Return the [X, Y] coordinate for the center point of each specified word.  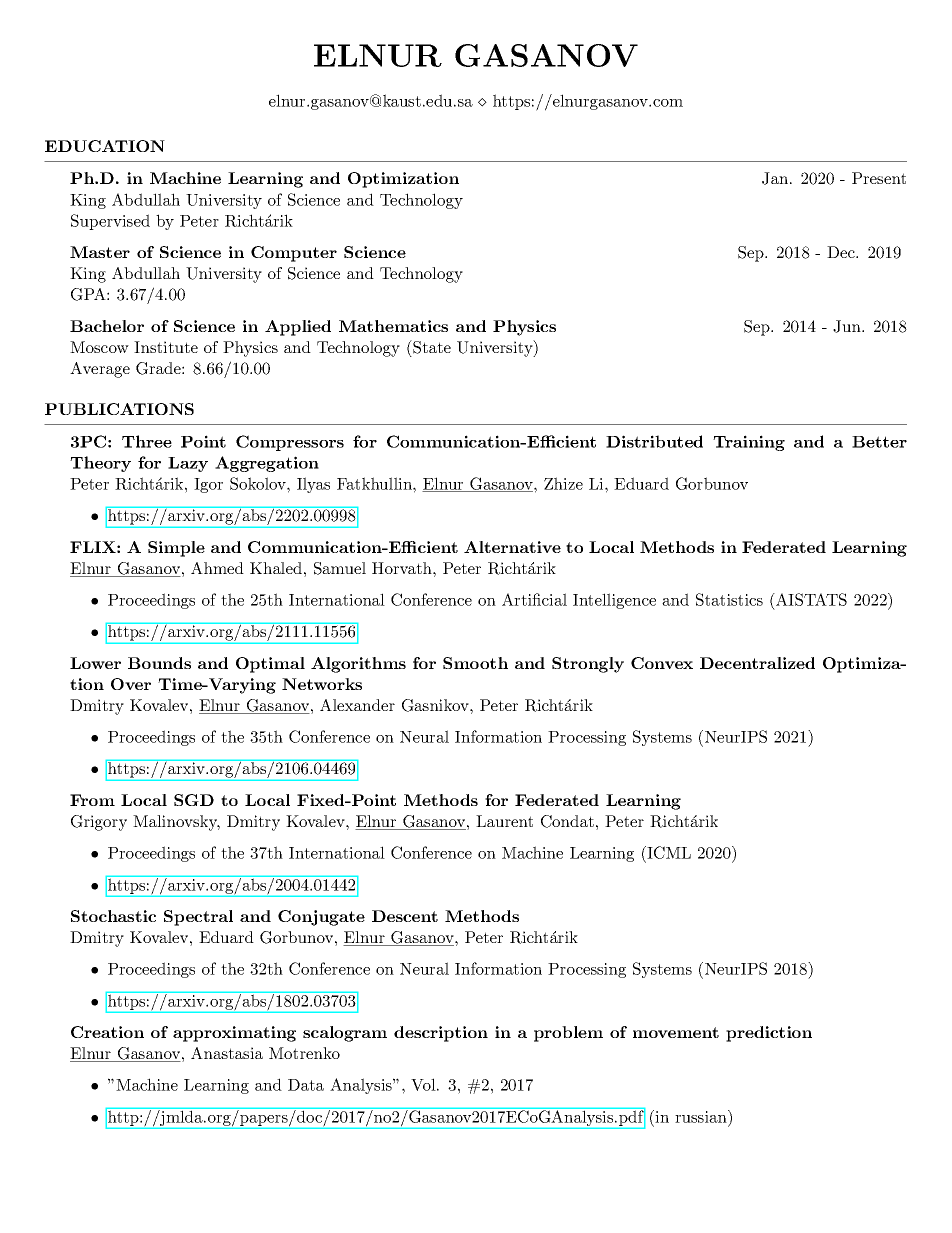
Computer [294, 254]
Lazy [188, 464]
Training [749, 443]
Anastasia [227, 1053]
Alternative [512, 547]
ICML [668, 854]
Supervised [110, 222]
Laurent [504, 821]
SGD [194, 800]
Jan [776, 178]
